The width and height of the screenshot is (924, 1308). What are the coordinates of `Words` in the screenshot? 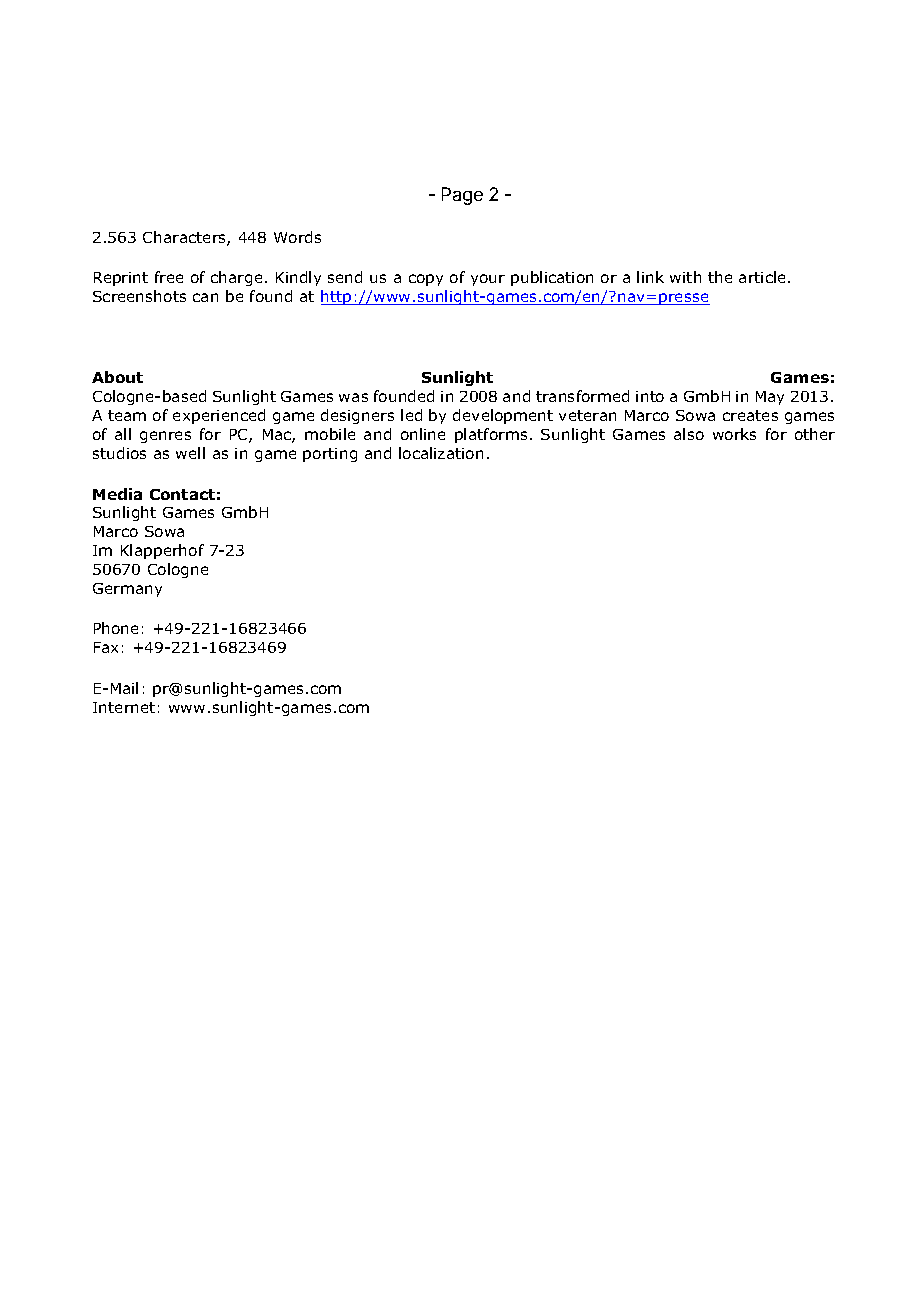 It's located at (297, 237).
